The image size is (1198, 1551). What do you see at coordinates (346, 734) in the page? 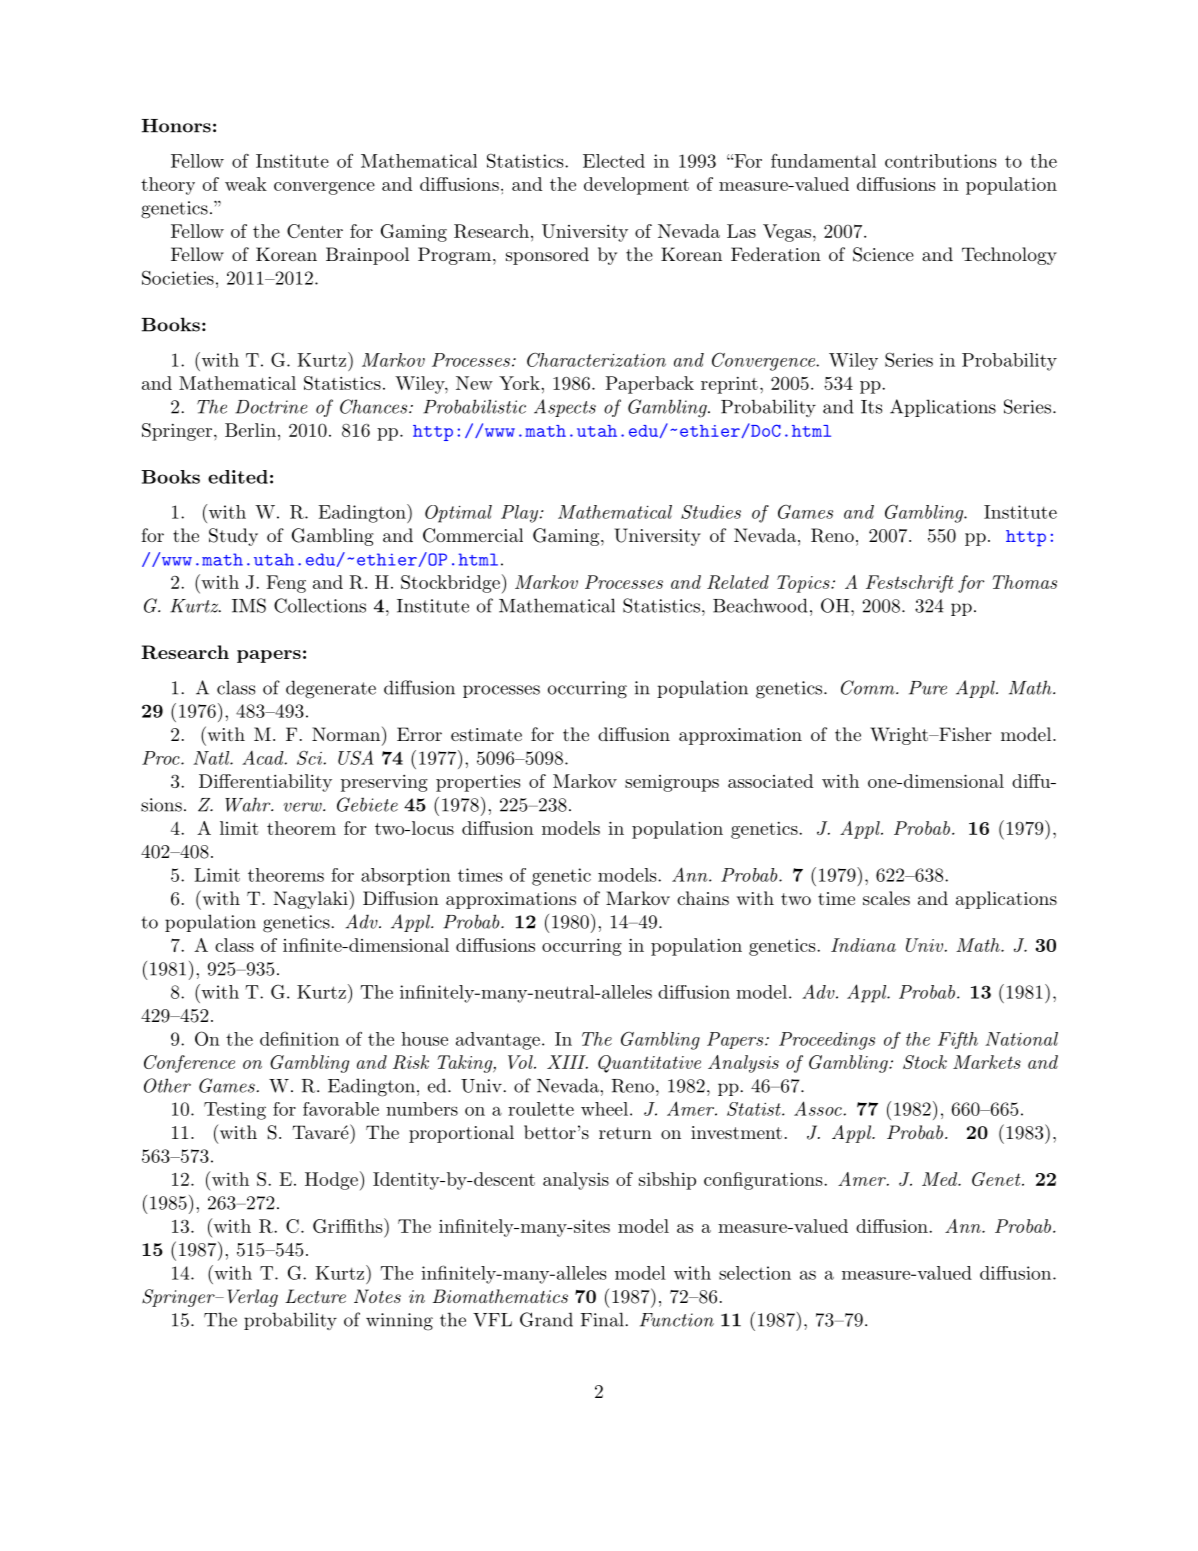
I see `Norman` at bounding box center [346, 734].
